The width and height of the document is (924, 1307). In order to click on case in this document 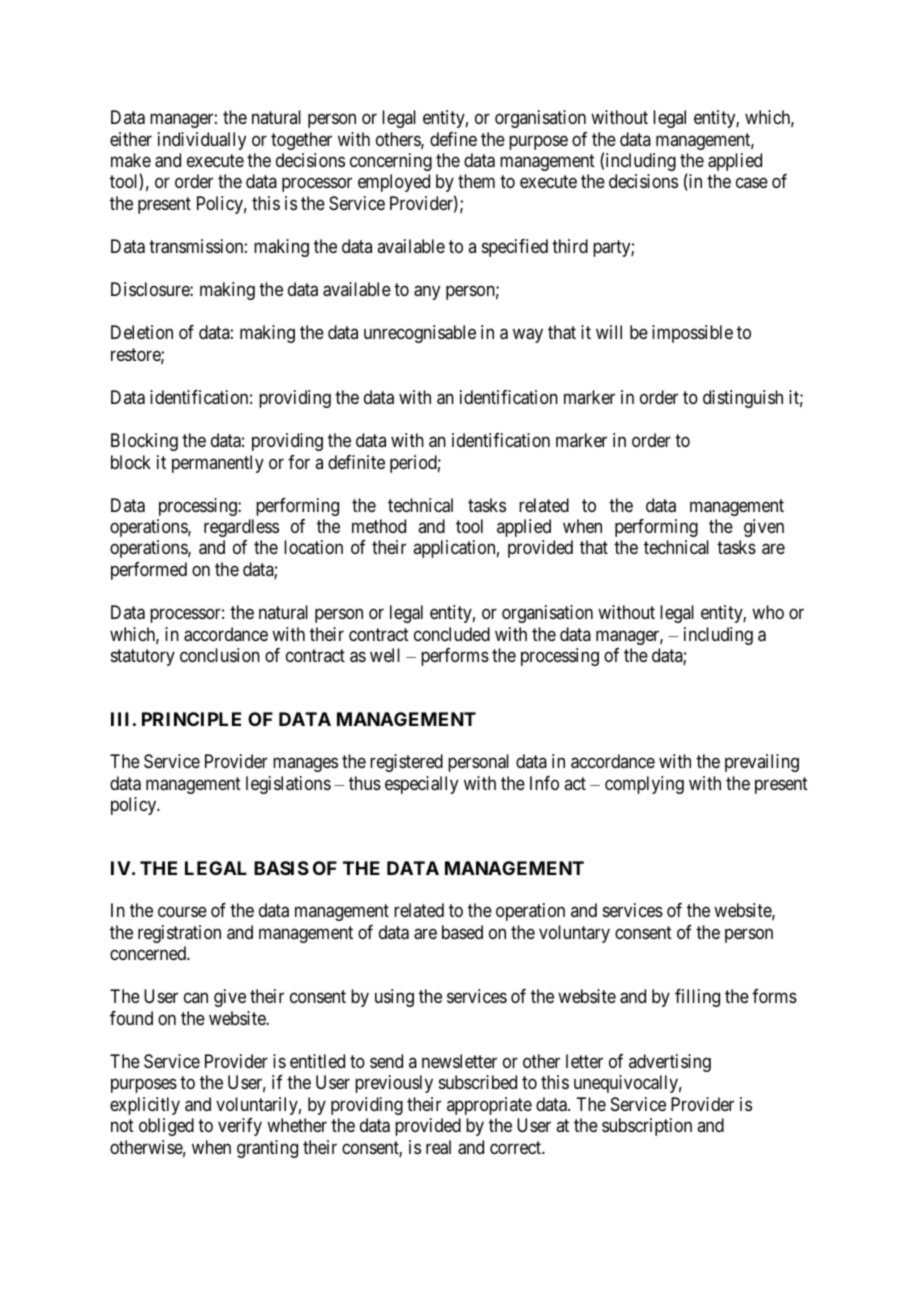, I will do `click(752, 183)`.
